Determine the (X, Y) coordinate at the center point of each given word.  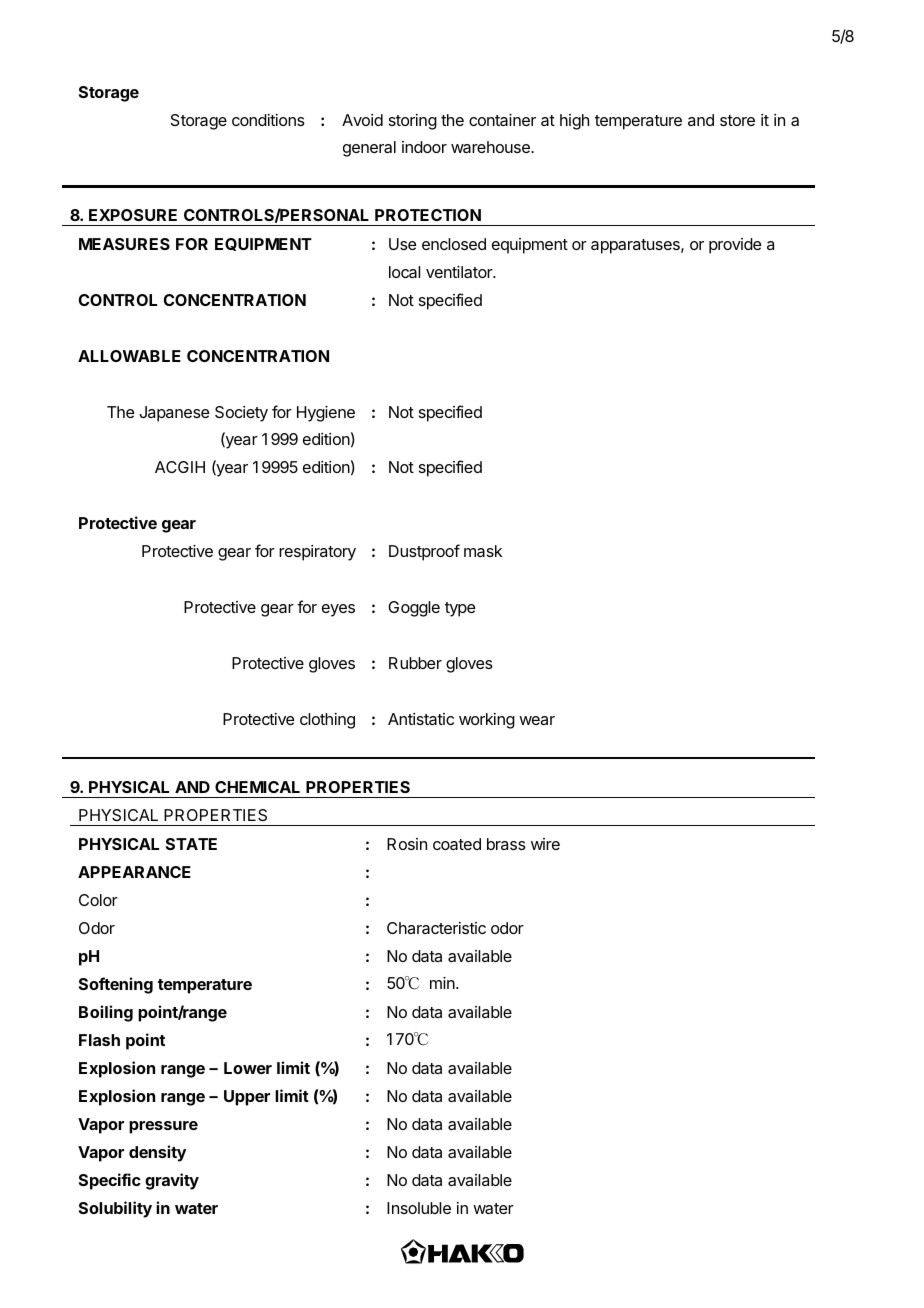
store (737, 120)
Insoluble (419, 1208)
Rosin (407, 844)
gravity (172, 1181)
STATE (191, 844)
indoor (424, 147)
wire (545, 844)
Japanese (174, 414)
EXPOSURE (133, 215)
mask (483, 551)
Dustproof (424, 552)
